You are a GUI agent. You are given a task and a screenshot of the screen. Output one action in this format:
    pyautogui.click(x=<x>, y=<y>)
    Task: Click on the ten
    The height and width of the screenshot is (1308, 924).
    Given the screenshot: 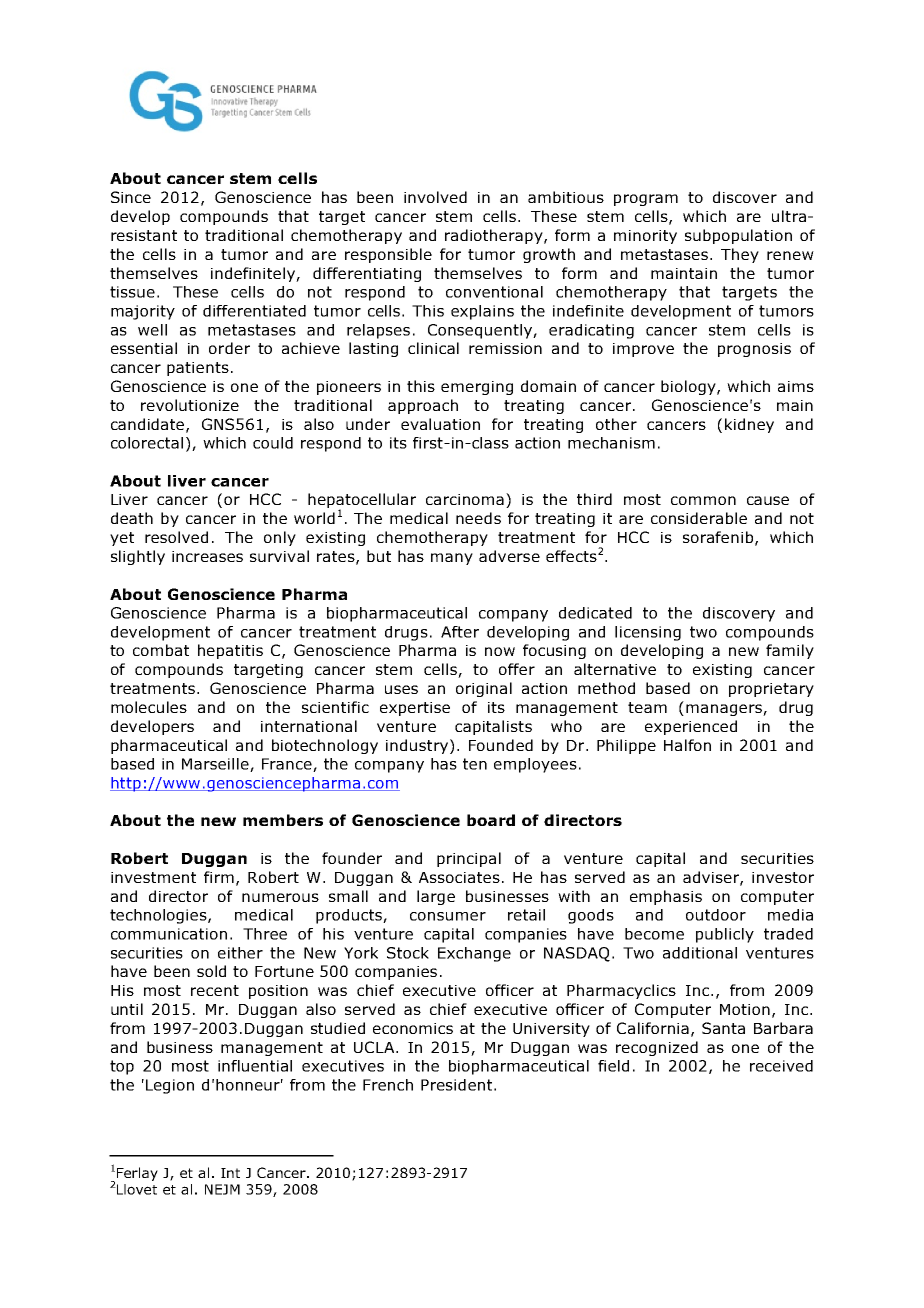 What is the action you would take?
    pyautogui.click(x=475, y=764)
